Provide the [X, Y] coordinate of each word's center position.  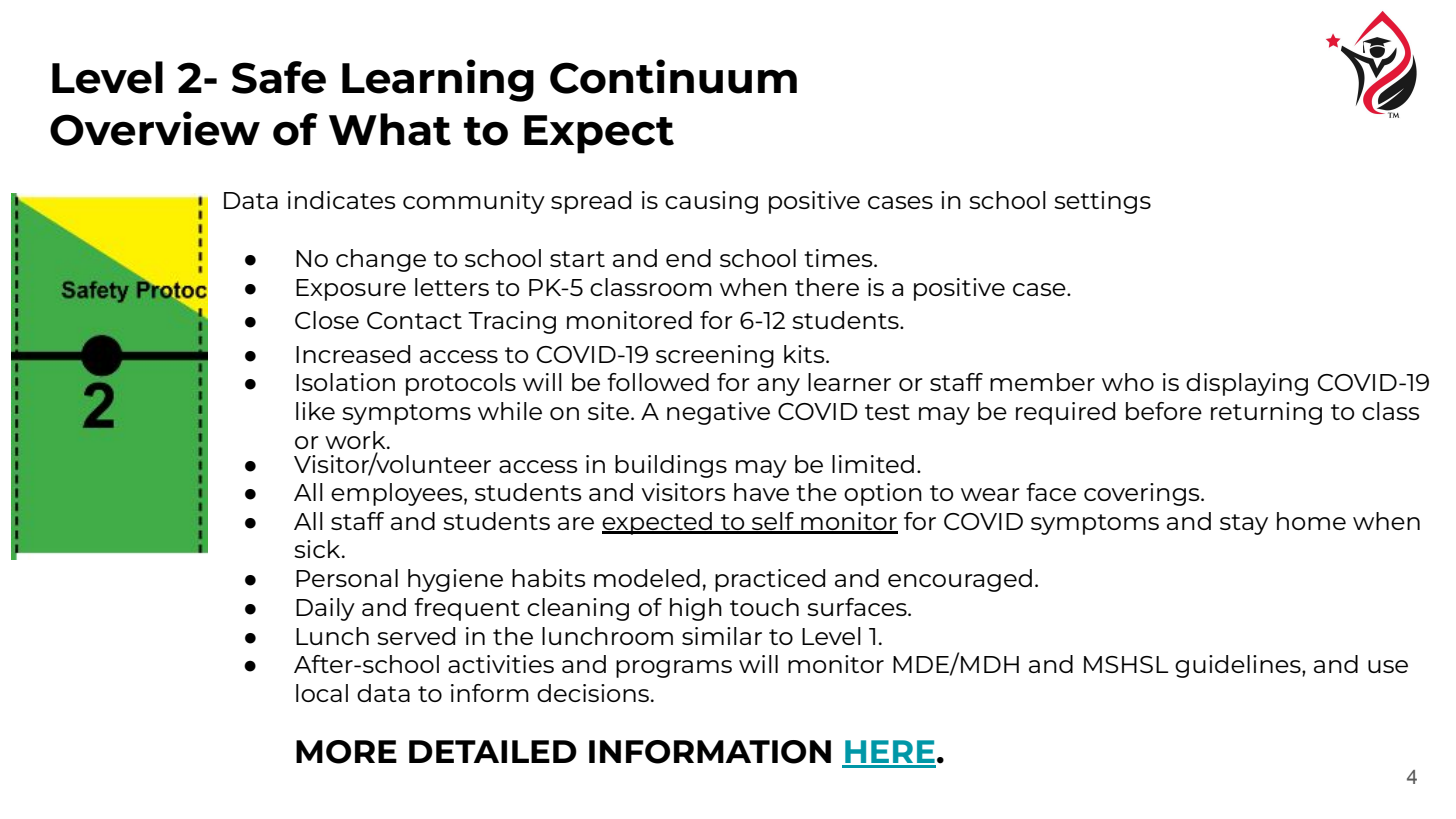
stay [1244, 524]
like [315, 411]
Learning [438, 80]
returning [1266, 413]
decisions [593, 693]
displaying [1247, 384]
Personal [347, 578]
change [381, 260]
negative [718, 413]
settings [1102, 202]
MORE [346, 752]
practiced [770, 580]
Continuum [673, 76]
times [839, 258]
